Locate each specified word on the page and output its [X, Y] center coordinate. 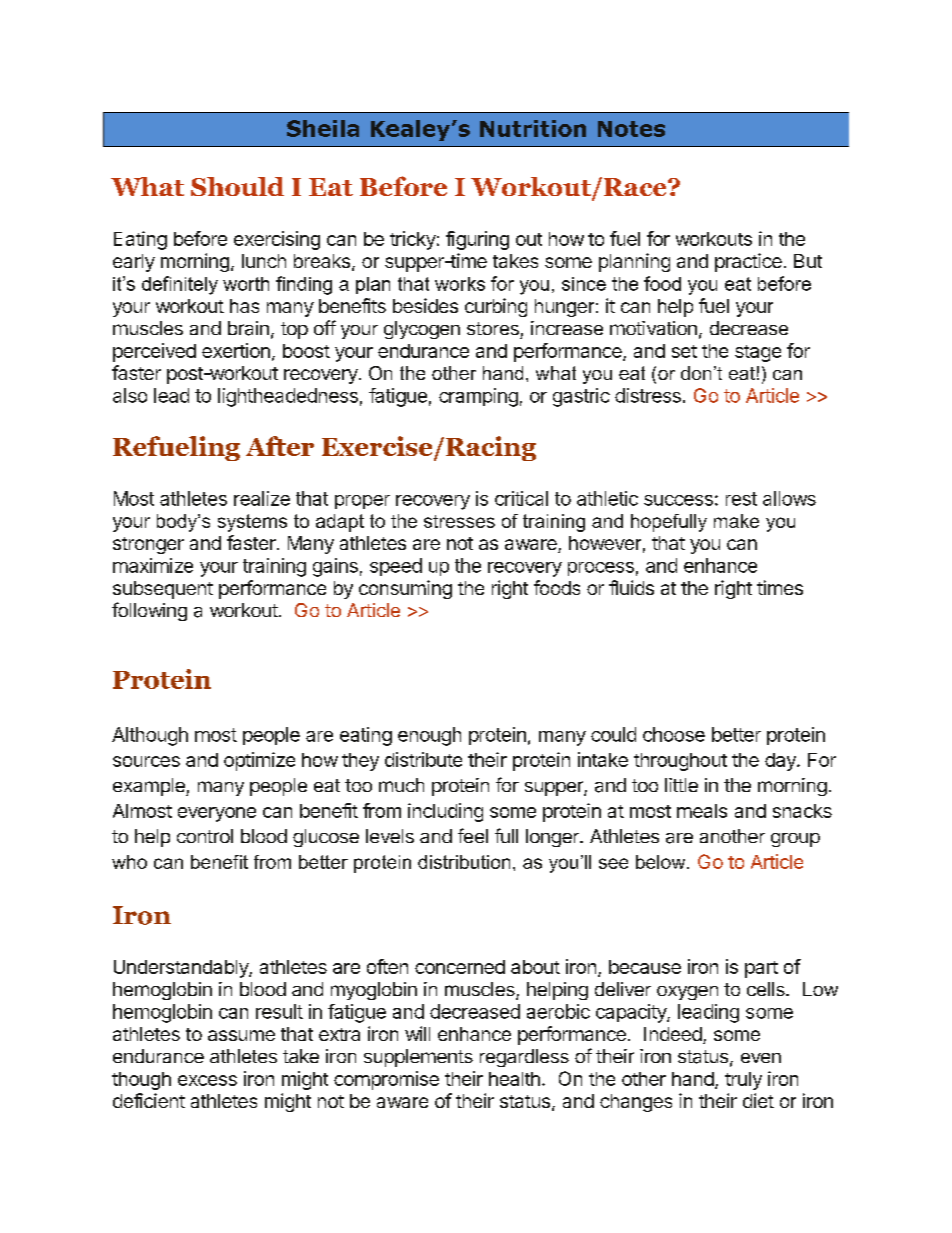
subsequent [163, 590]
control [205, 836]
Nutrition [533, 128]
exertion [236, 350]
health [514, 1079]
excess [207, 1080]
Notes [631, 129]
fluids [631, 587]
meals [702, 811]
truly [743, 1081]
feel [473, 835]
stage [758, 353]
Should [237, 186]
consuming [405, 589]
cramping [478, 397]
